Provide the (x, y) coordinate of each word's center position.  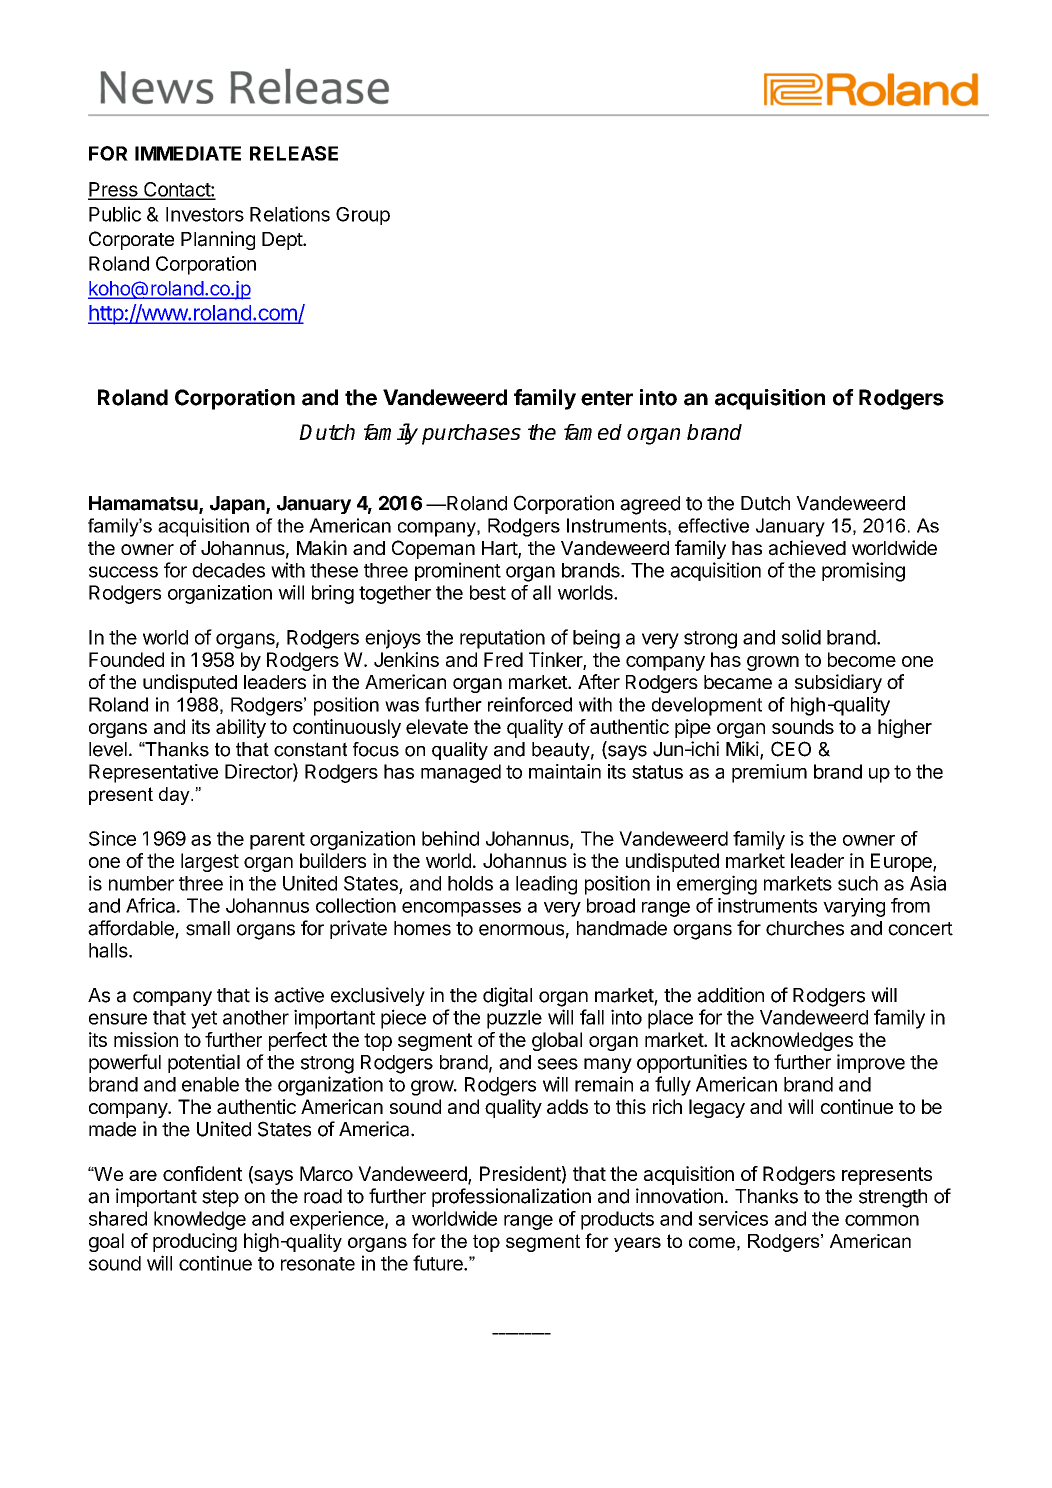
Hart (500, 549)
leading (546, 885)
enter (607, 398)
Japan (238, 505)
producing (195, 1242)
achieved (807, 548)
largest (210, 862)
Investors (205, 214)
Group (363, 216)
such (858, 883)
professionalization (511, 1197)
